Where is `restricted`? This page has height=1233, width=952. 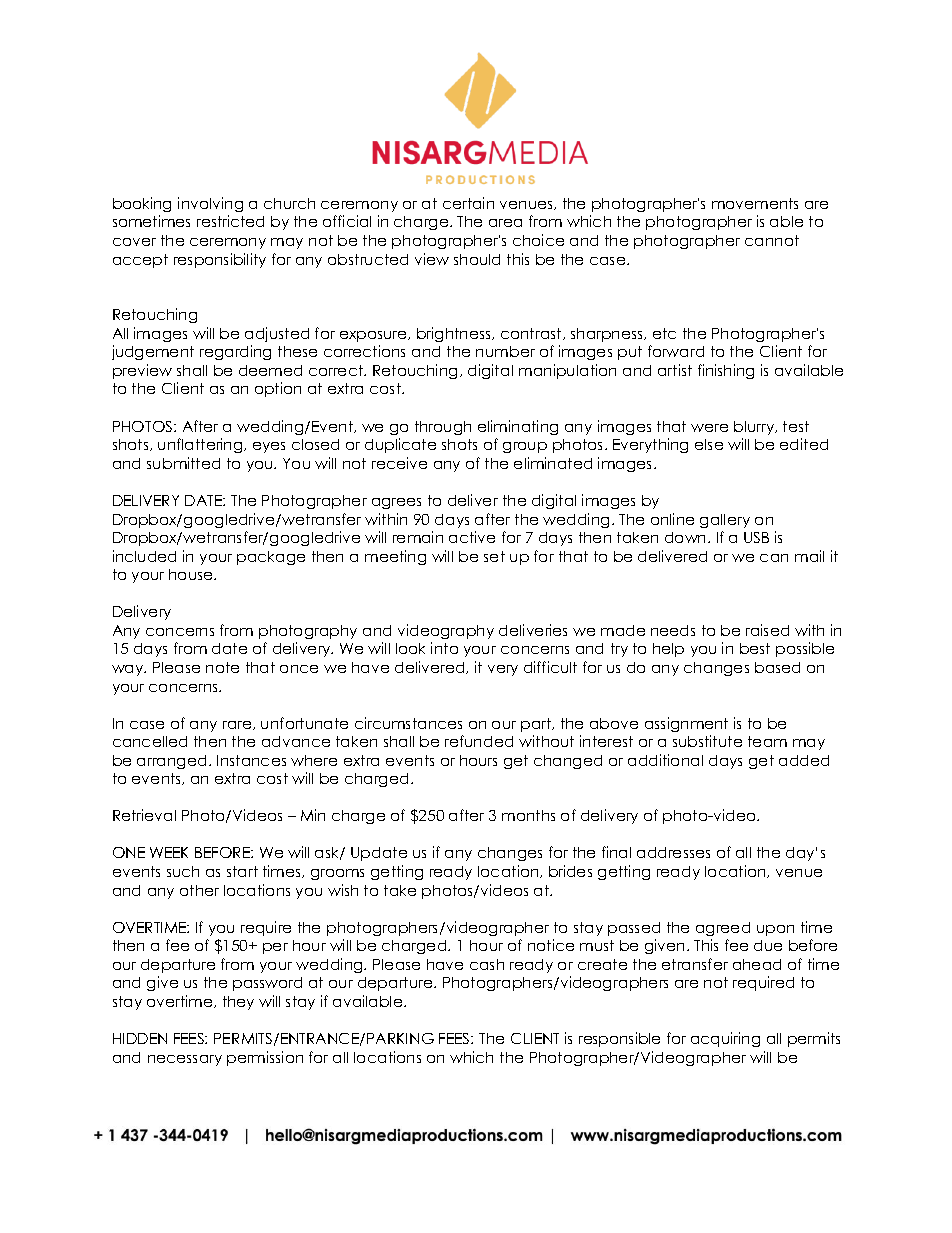
restricted is located at coordinates (230, 221).
